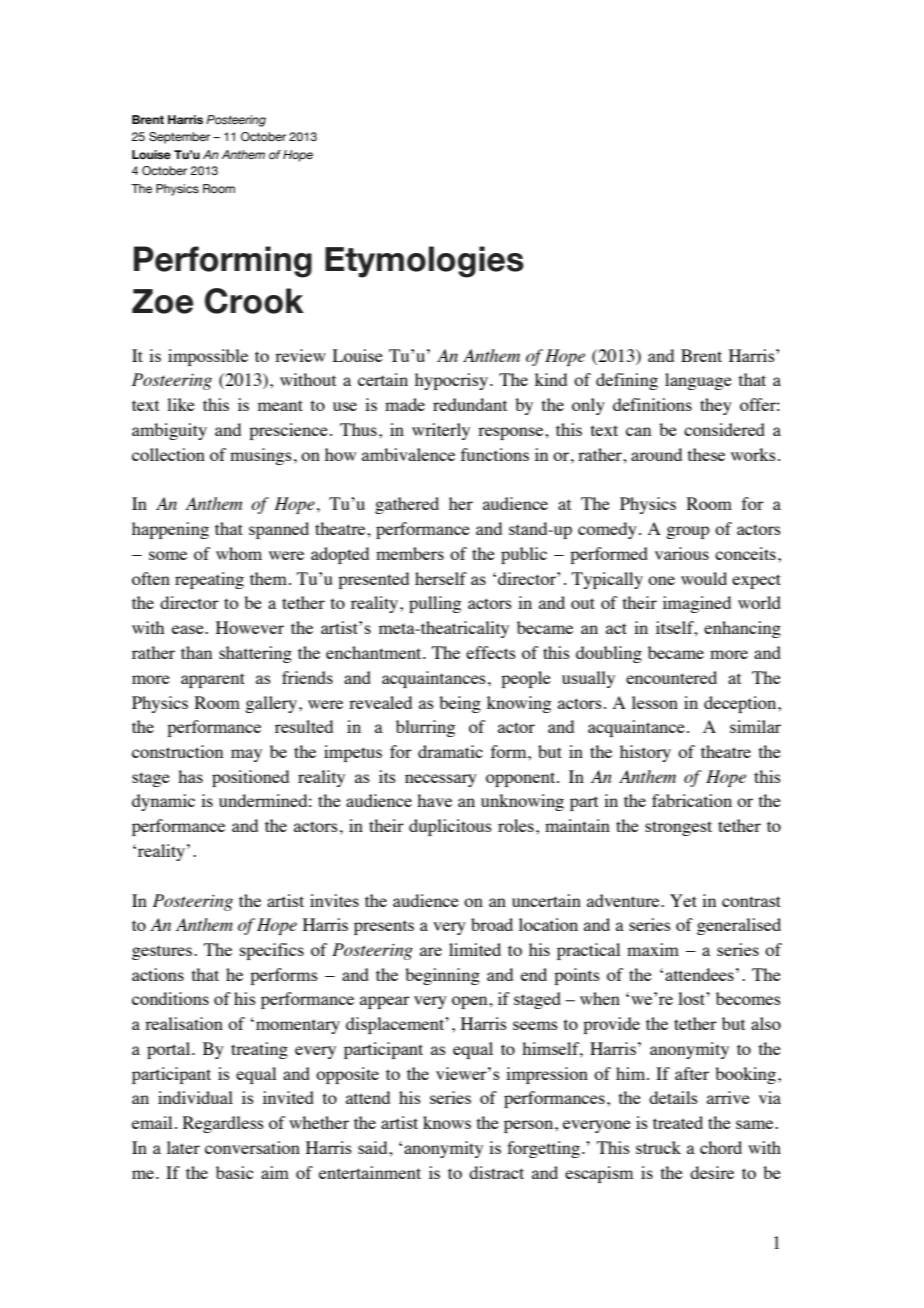  I want to click on duplicitous, so click(450, 827).
